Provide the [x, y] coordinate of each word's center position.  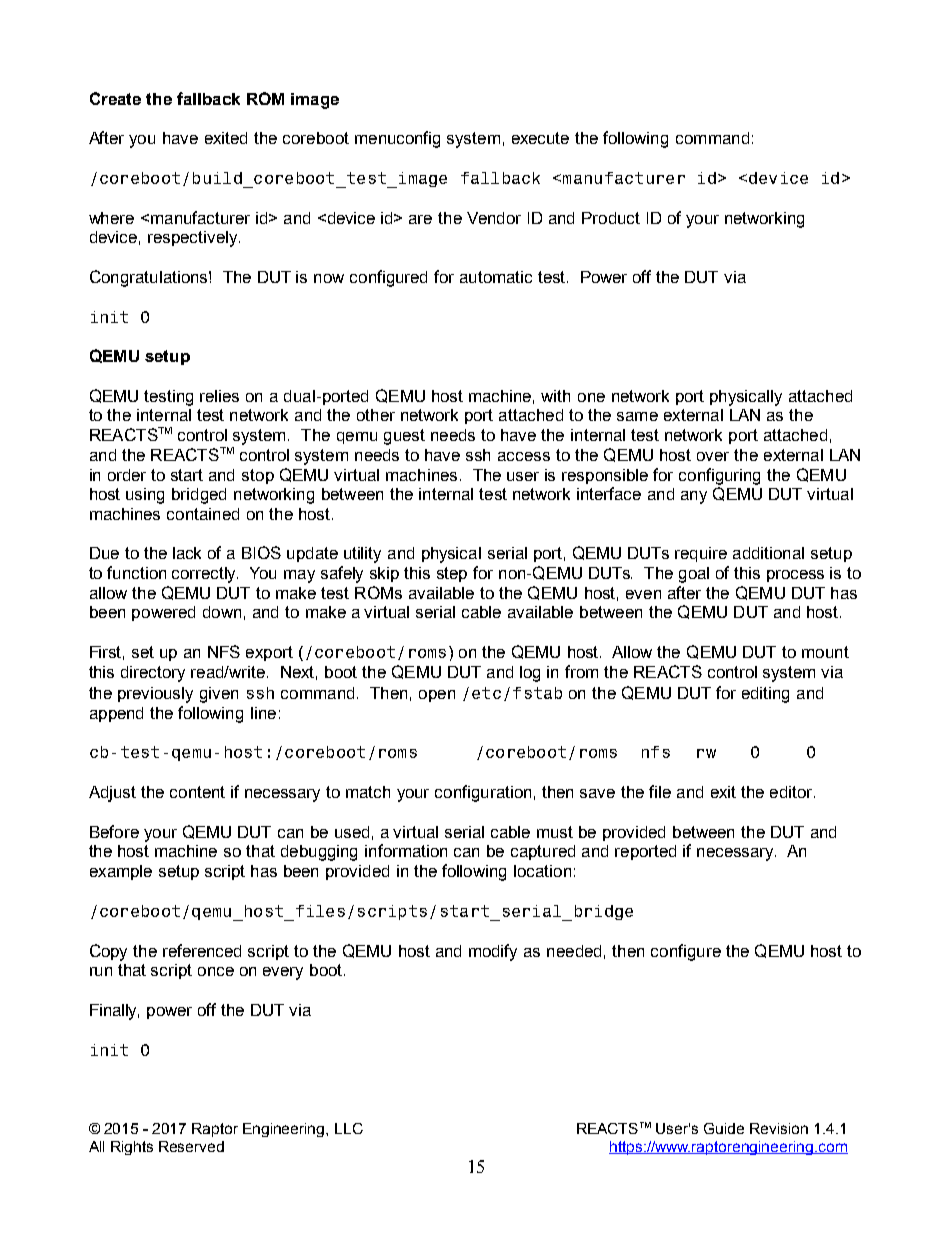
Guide [724, 1128]
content [197, 792]
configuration [483, 793]
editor [792, 792]
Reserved [191, 1146]
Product [611, 218]
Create [115, 98]
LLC [349, 1128]
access [524, 456]
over [713, 456]
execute [540, 138]
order [127, 475]
